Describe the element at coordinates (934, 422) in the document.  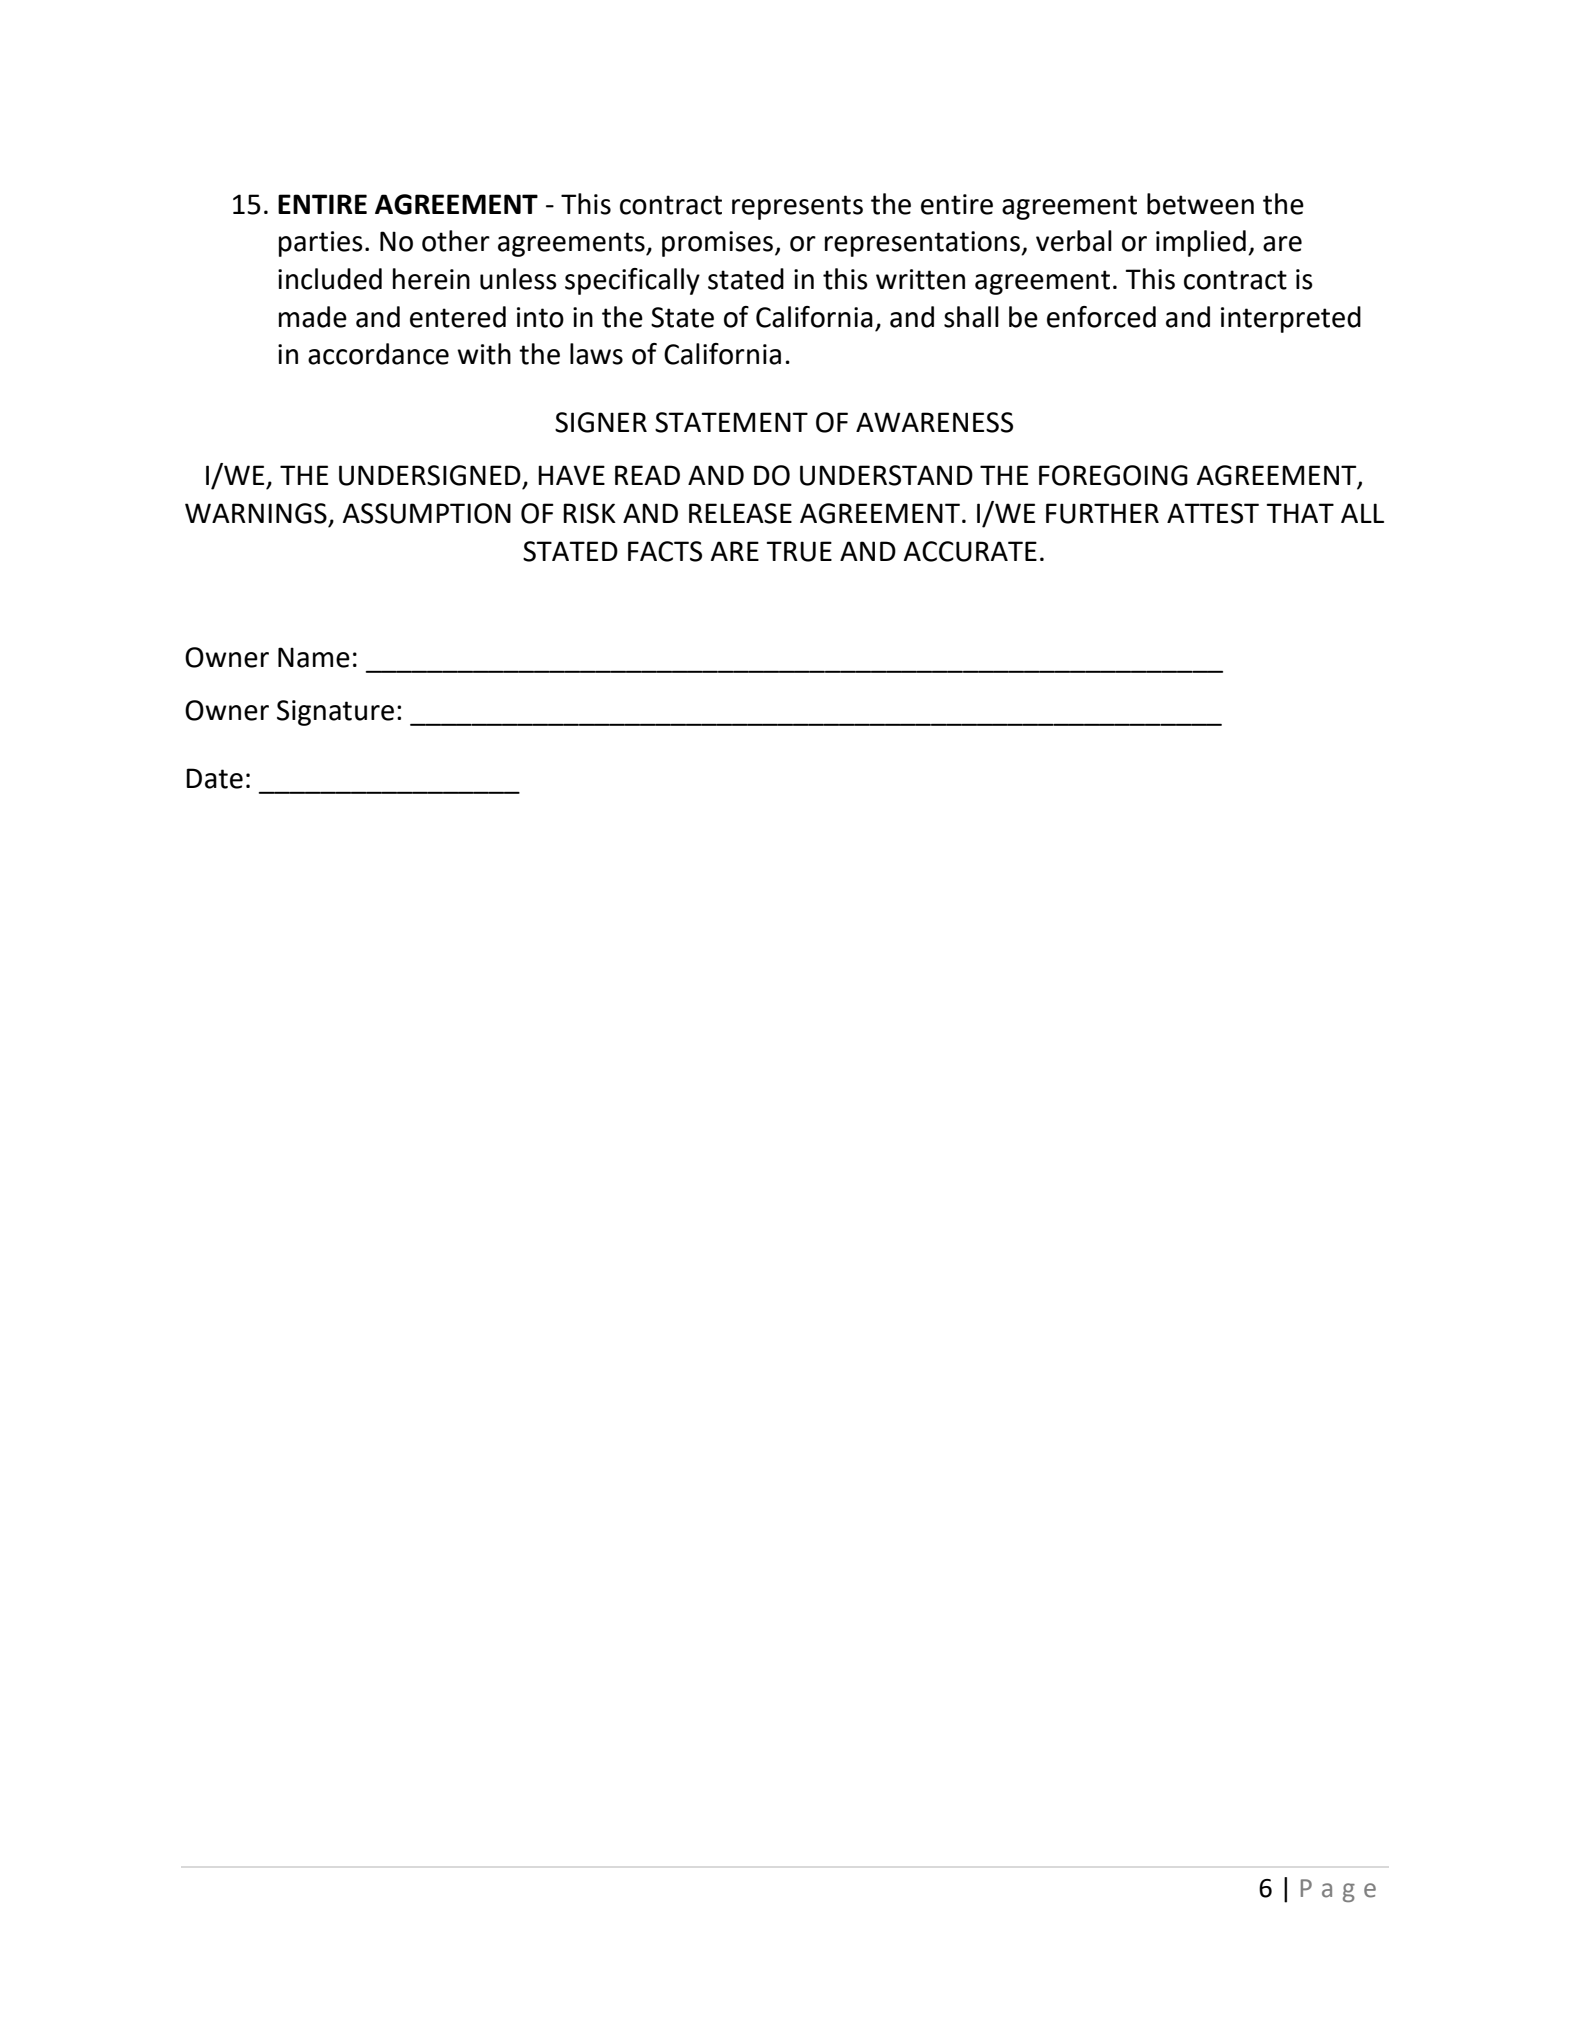
I see `AWARENESS` at that location.
